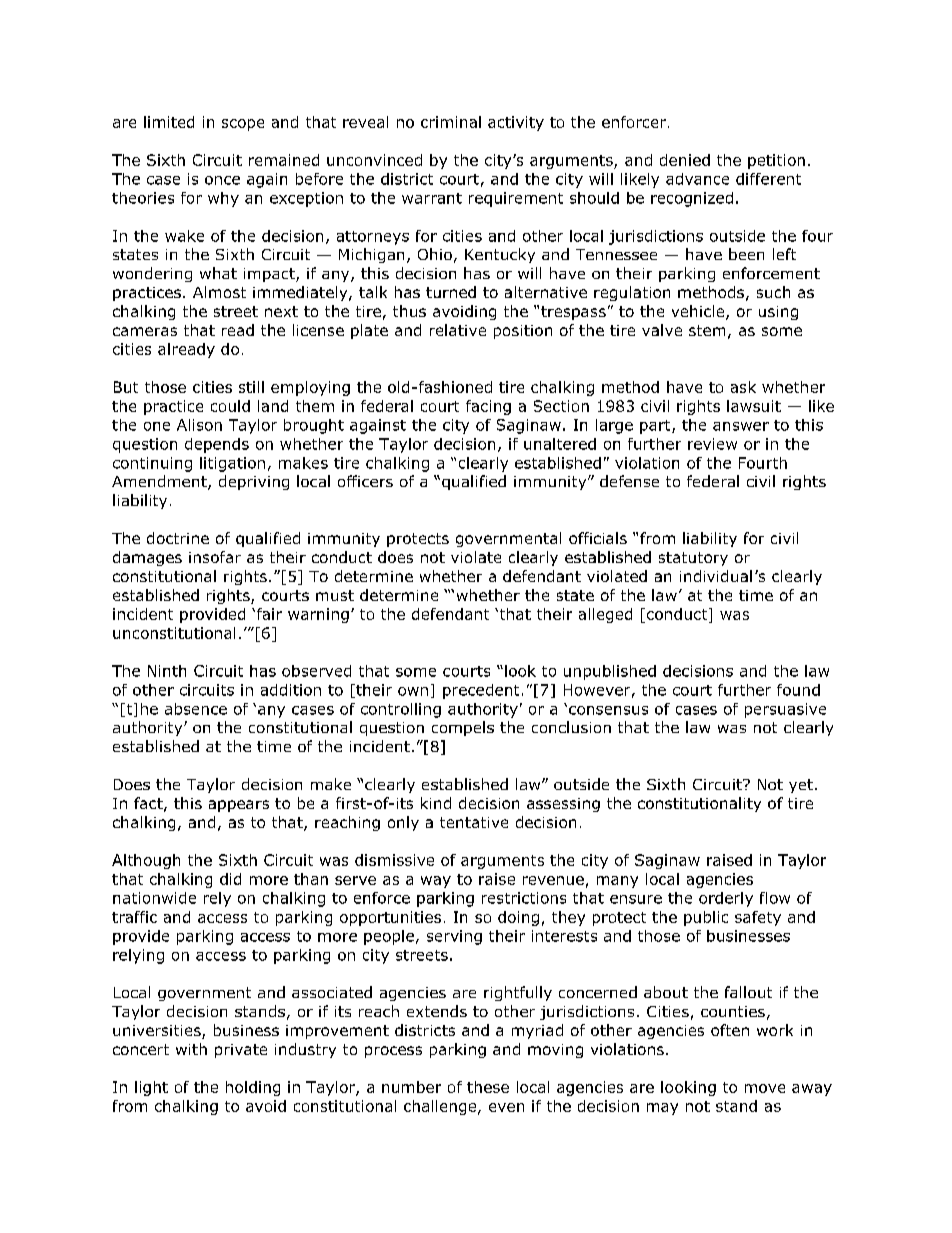  Describe the element at coordinates (451, 122) in the screenshot. I see `criminal` at that location.
